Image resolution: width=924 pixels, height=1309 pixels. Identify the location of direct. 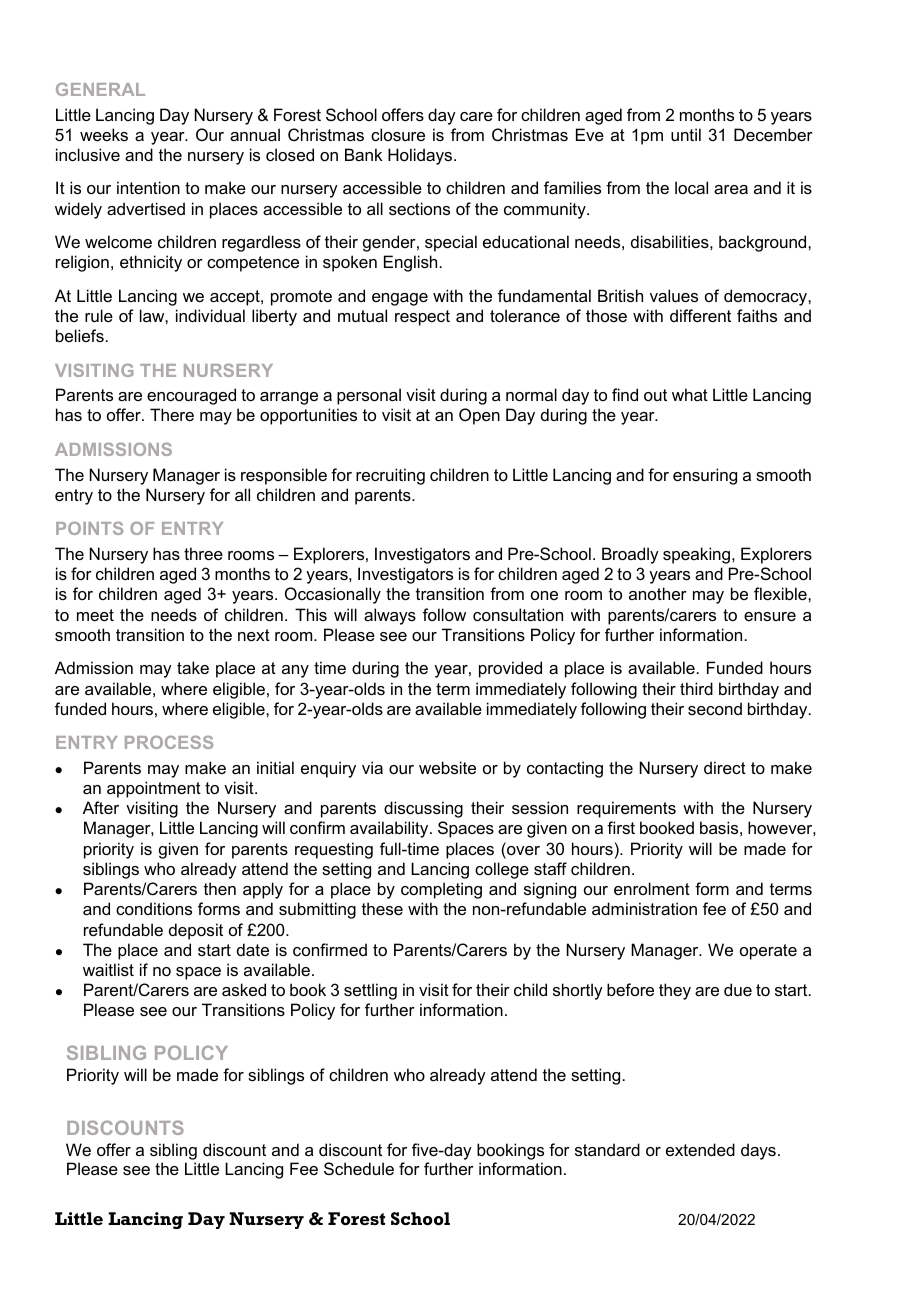
(725, 767).
